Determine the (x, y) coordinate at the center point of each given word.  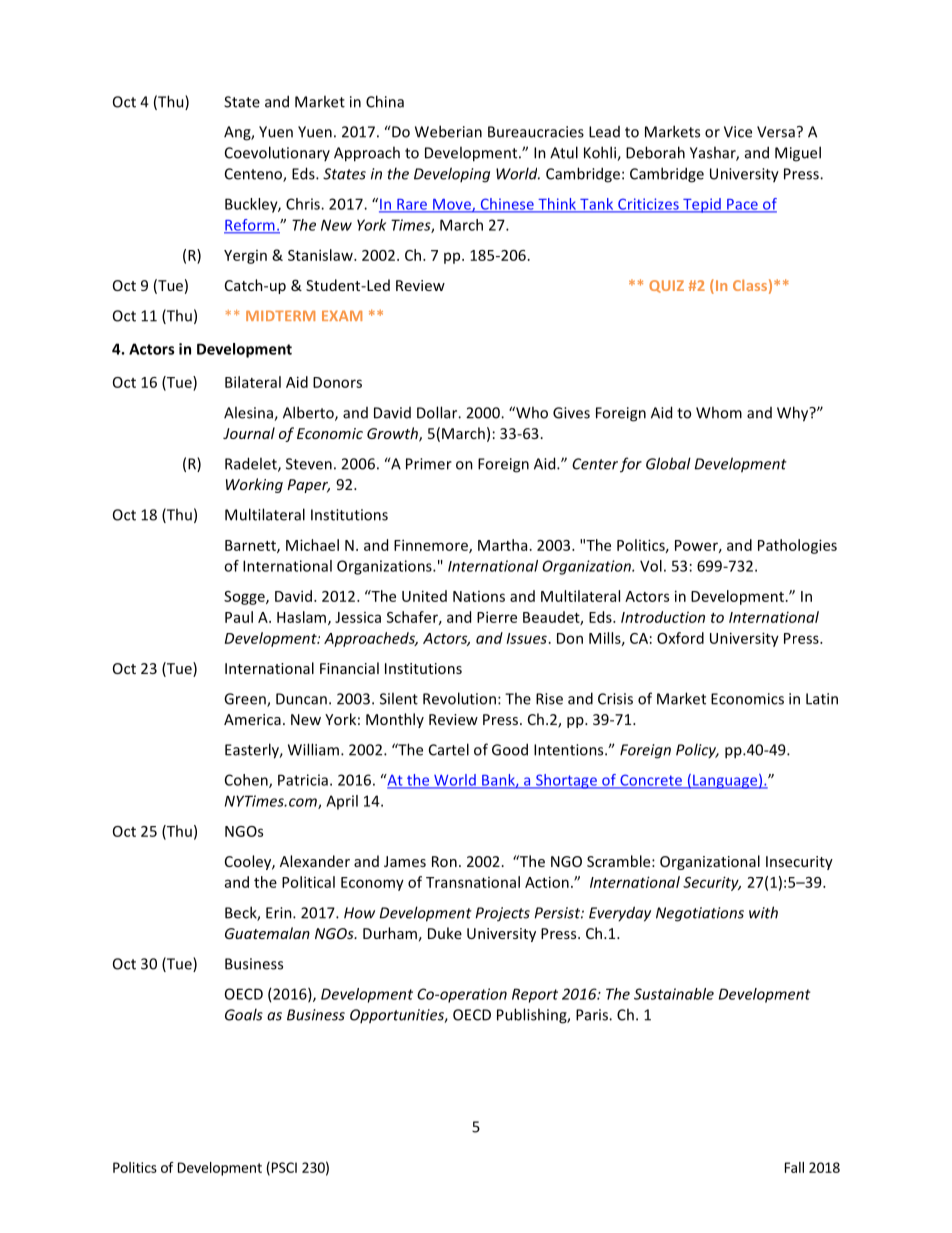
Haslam (303, 618)
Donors (337, 382)
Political (308, 882)
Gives (571, 413)
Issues (527, 638)
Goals (244, 1014)
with (763, 912)
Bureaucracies (536, 132)
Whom (719, 412)
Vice (738, 132)
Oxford (680, 638)
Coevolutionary (277, 153)
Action (547, 882)
